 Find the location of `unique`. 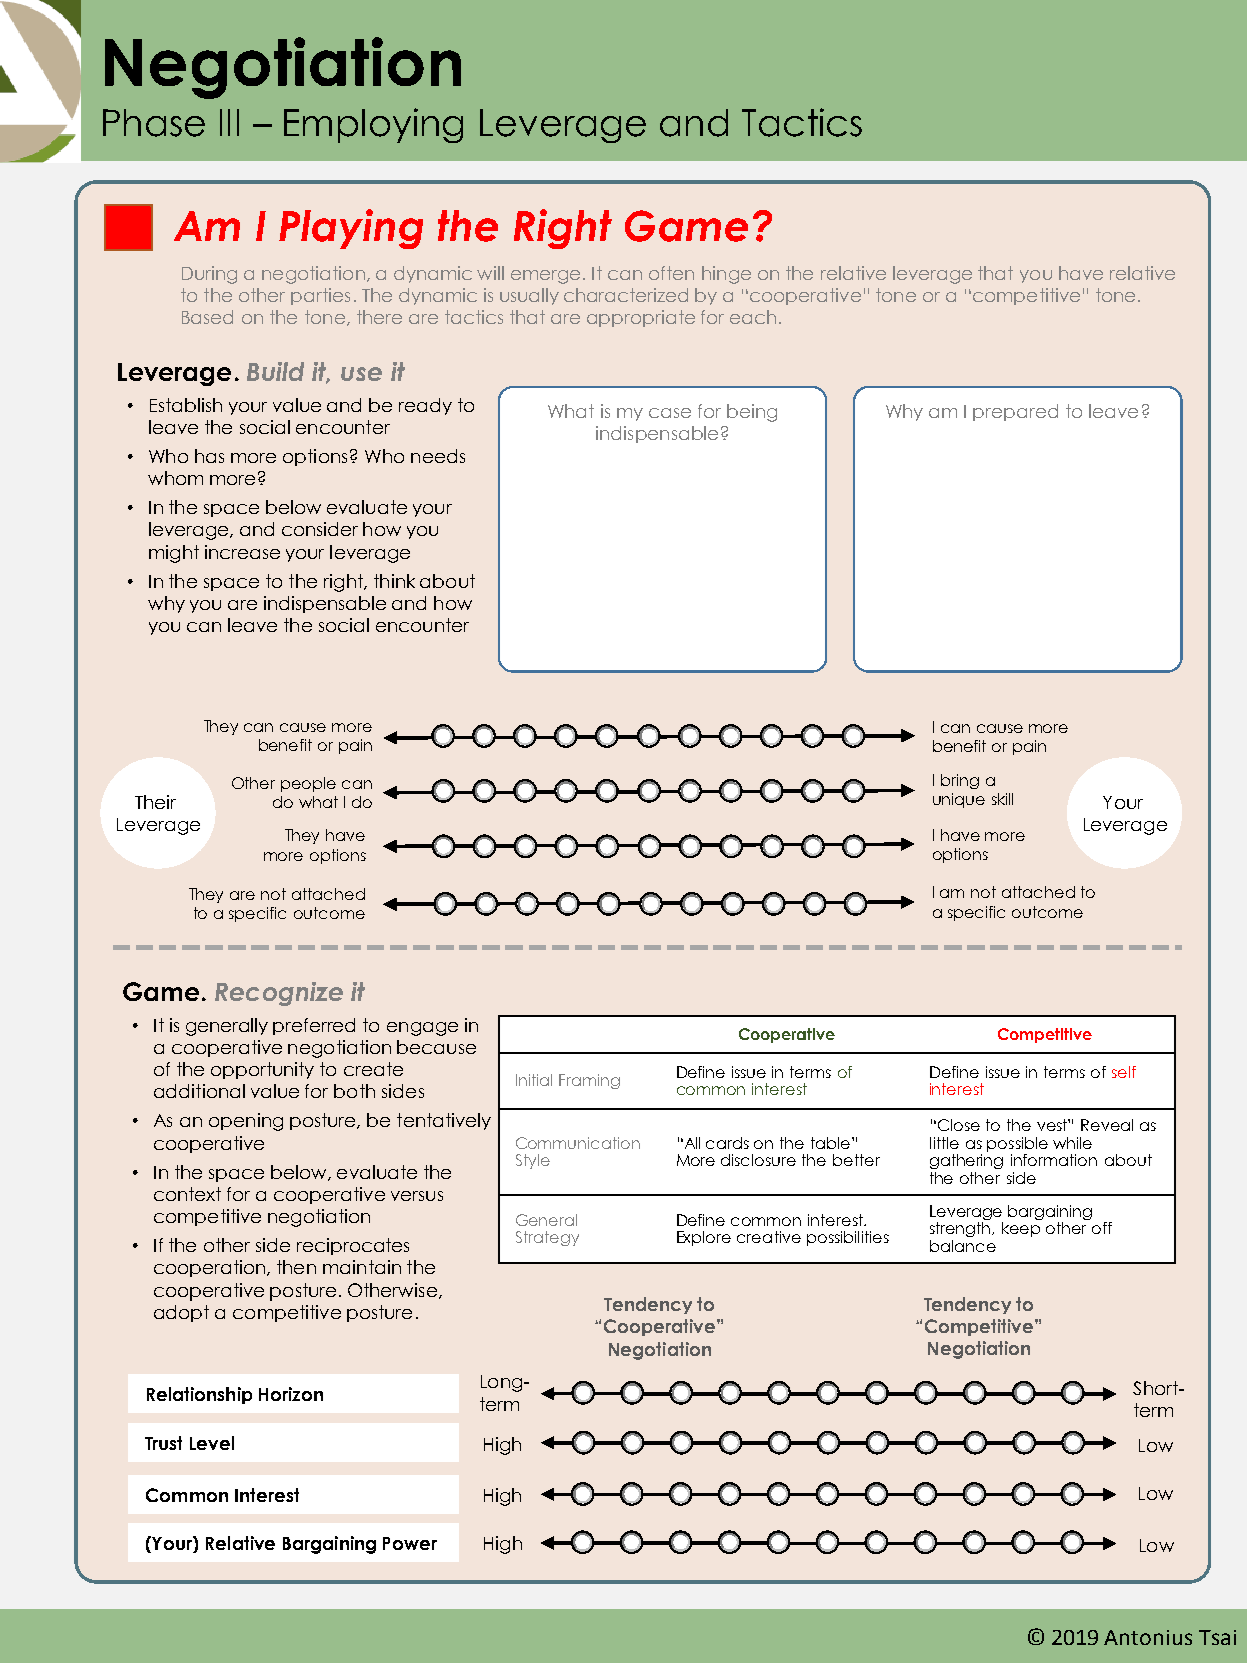

unique is located at coordinates (959, 800).
